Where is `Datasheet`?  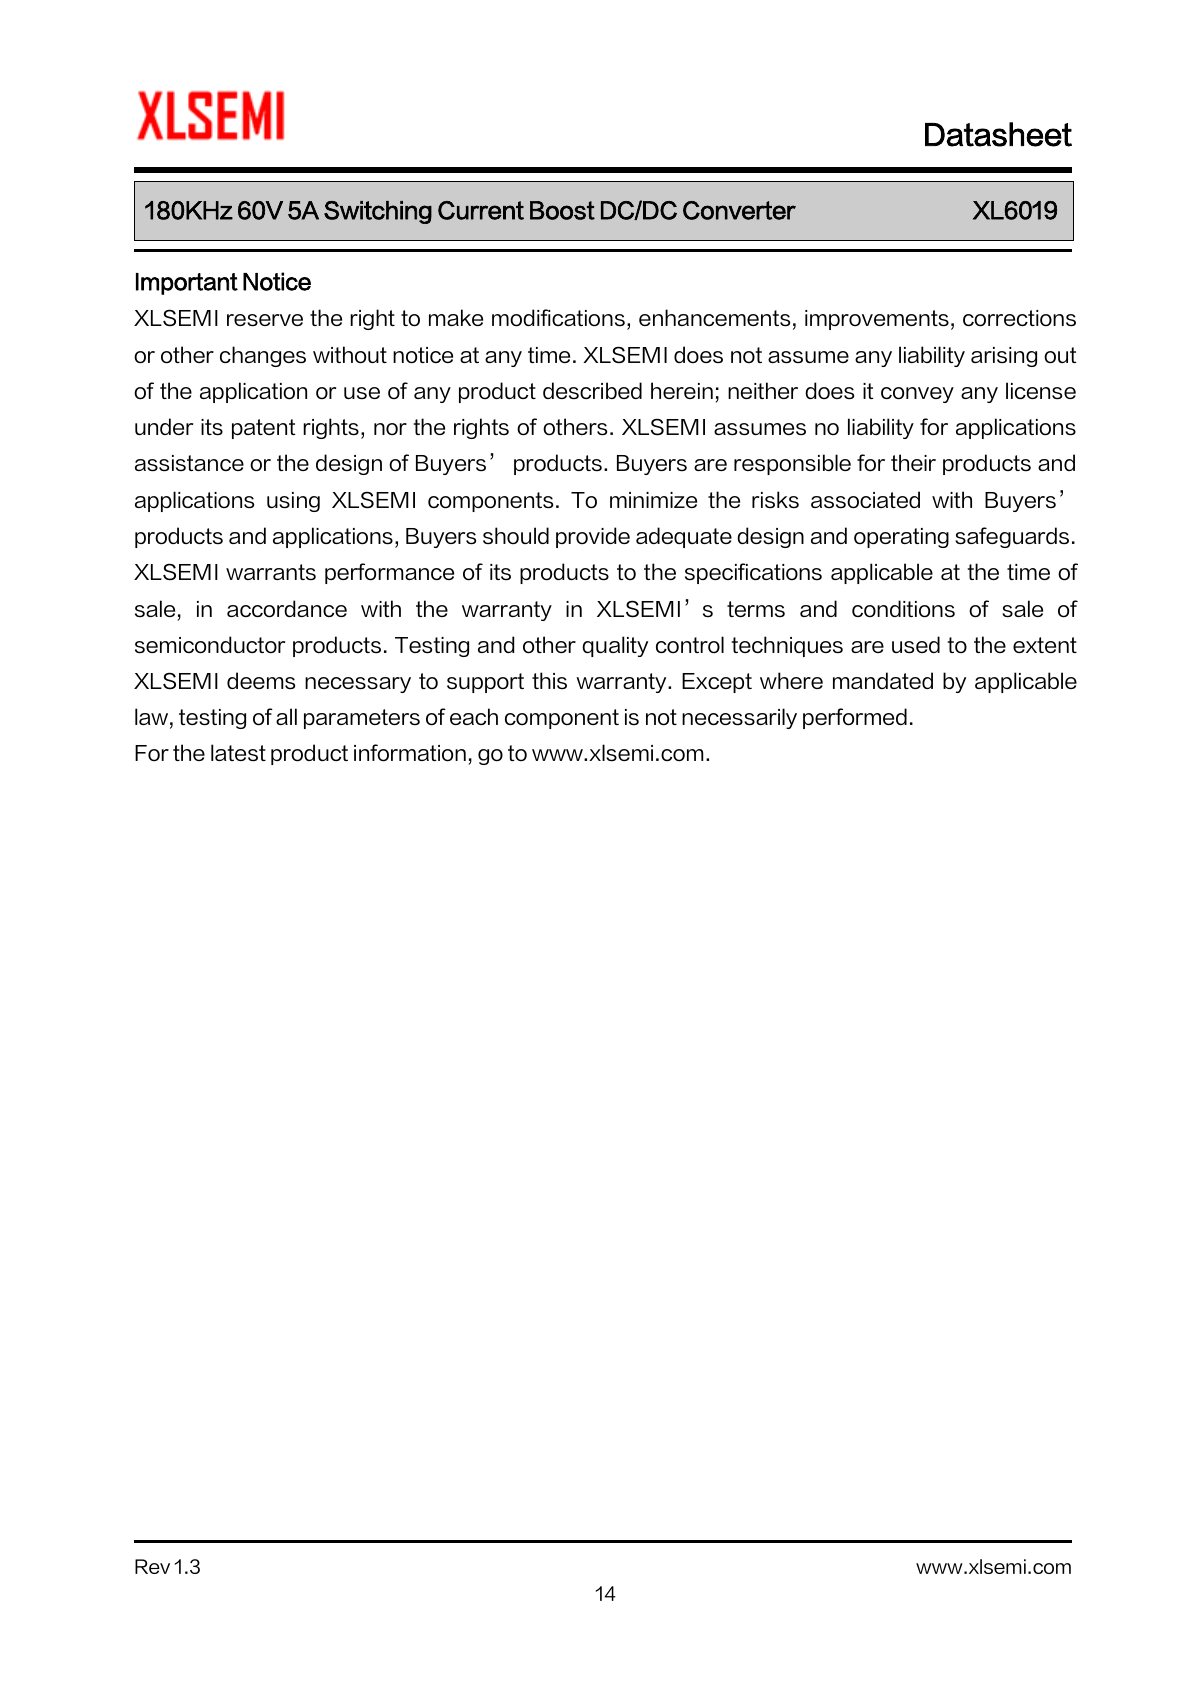 Datasheet is located at coordinates (998, 134).
